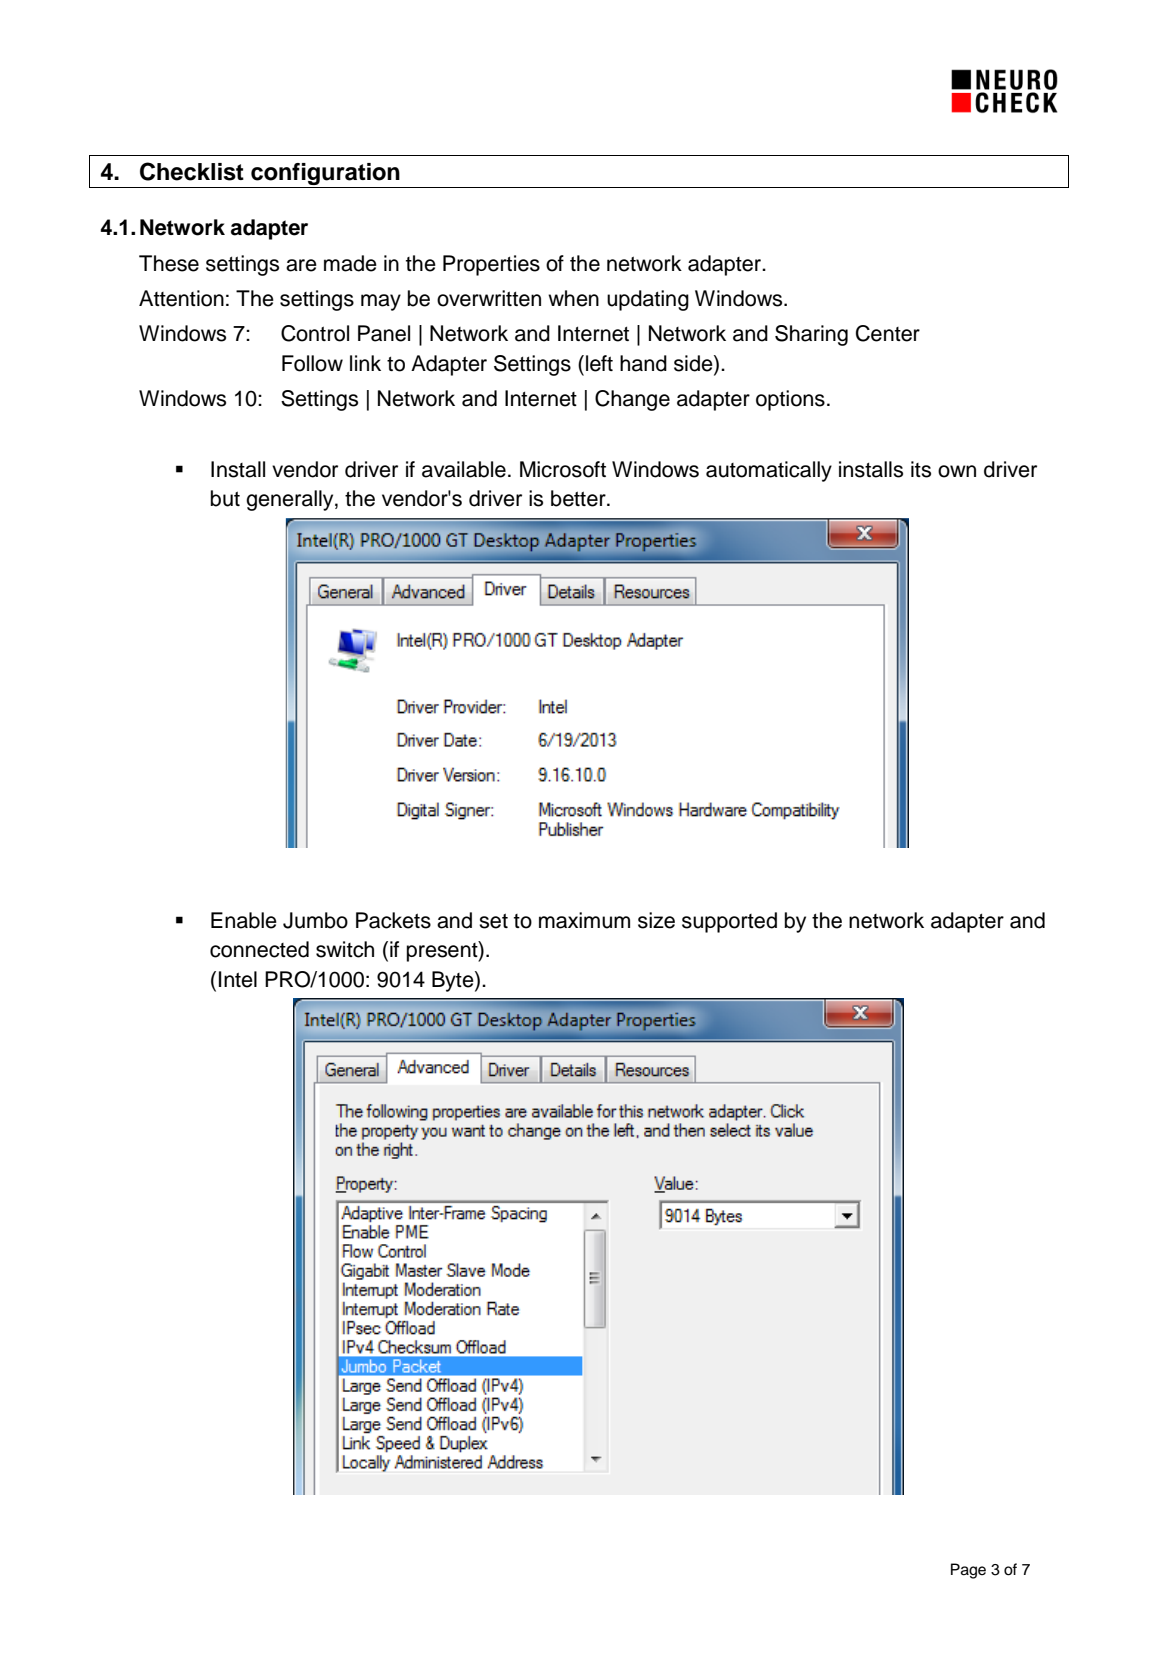 Image resolution: width=1169 pixels, height=1654 pixels. I want to click on when, so click(573, 298).
